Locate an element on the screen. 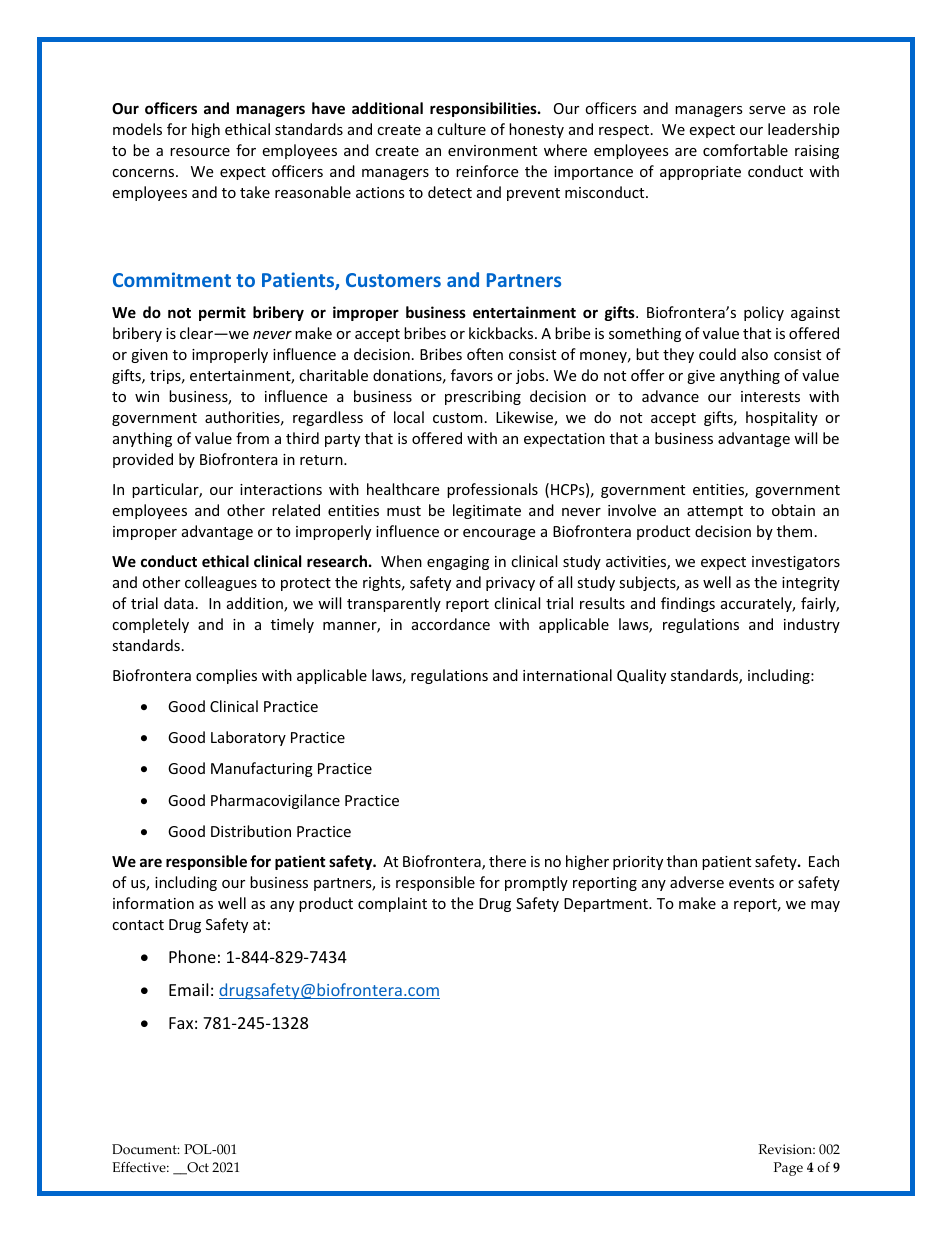 The height and width of the screenshot is (1233, 952). environment is located at coordinates (492, 150).
